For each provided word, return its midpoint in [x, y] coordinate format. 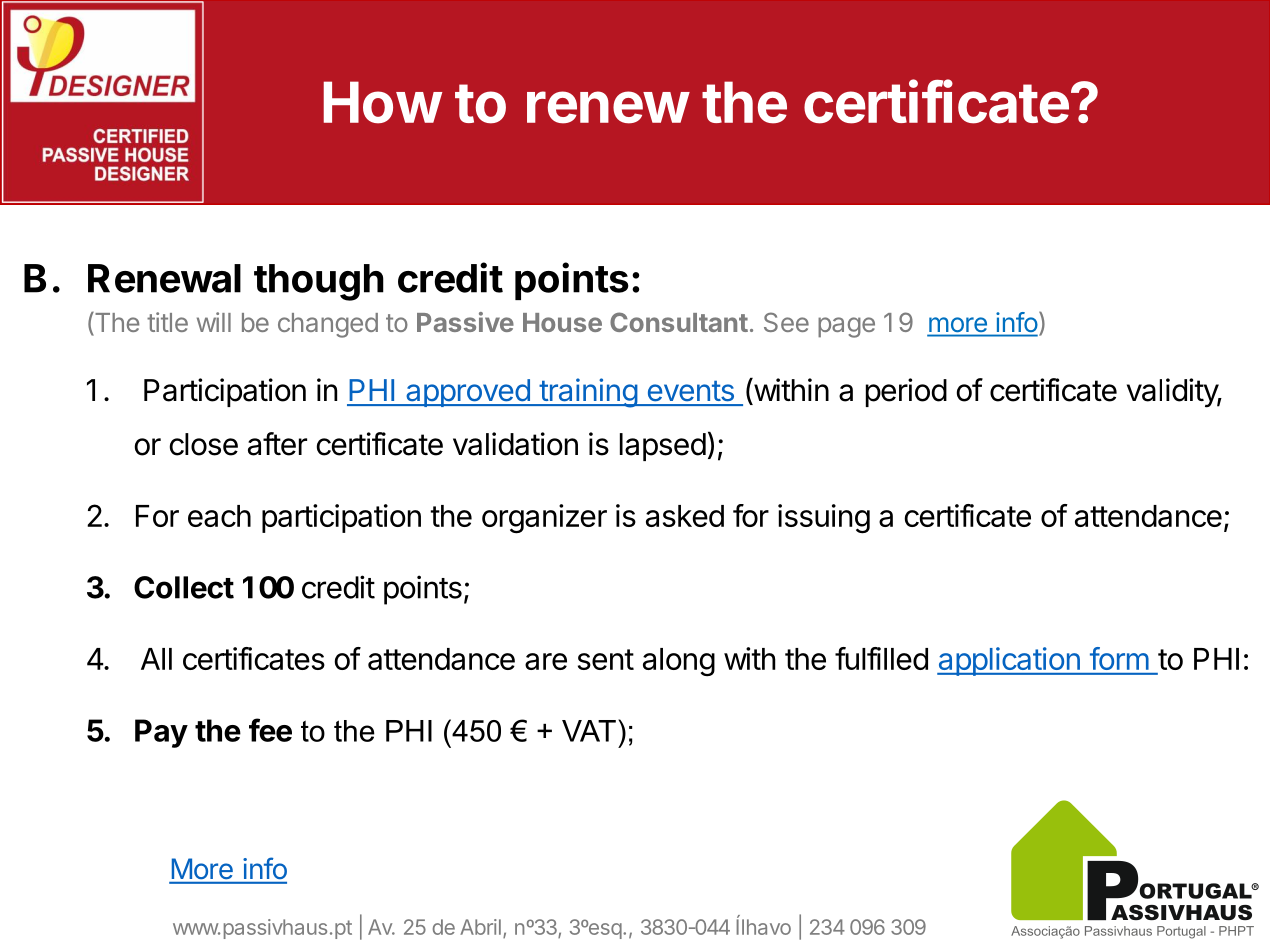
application [1009, 661]
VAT [589, 731]
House [562, 322]
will [214, 322]
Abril [480, 927]
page [846, 327]
